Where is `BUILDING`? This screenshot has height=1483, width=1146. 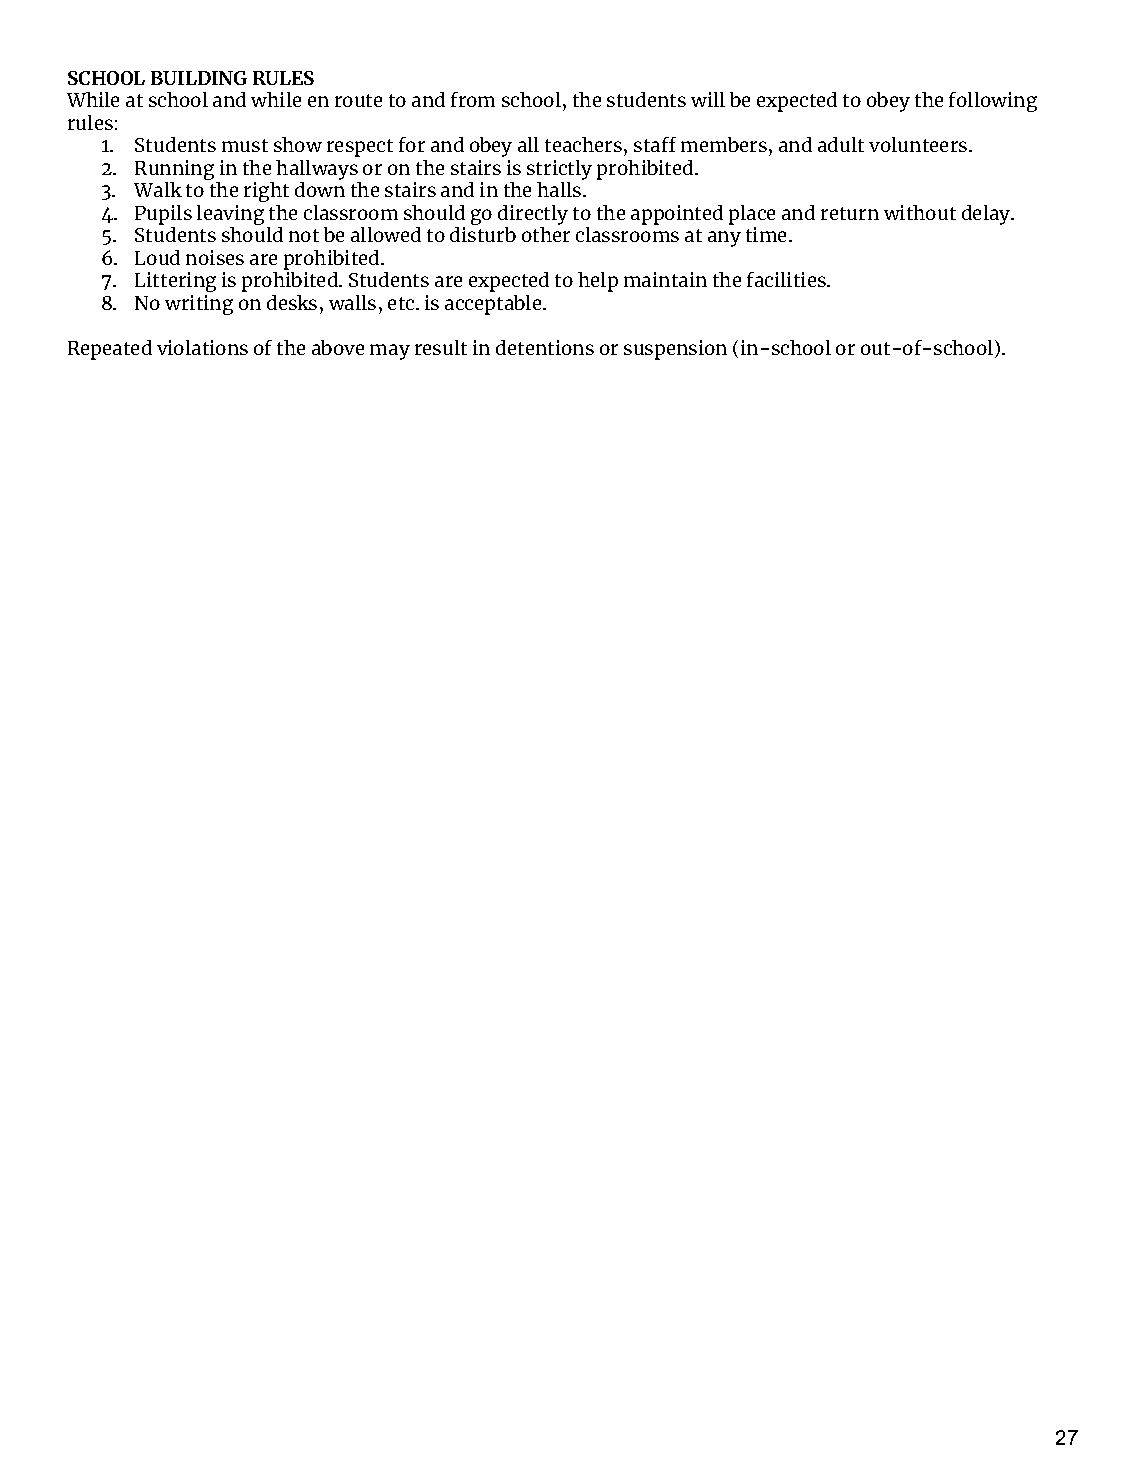 BUILDING is located at coordinates (199, 78).
